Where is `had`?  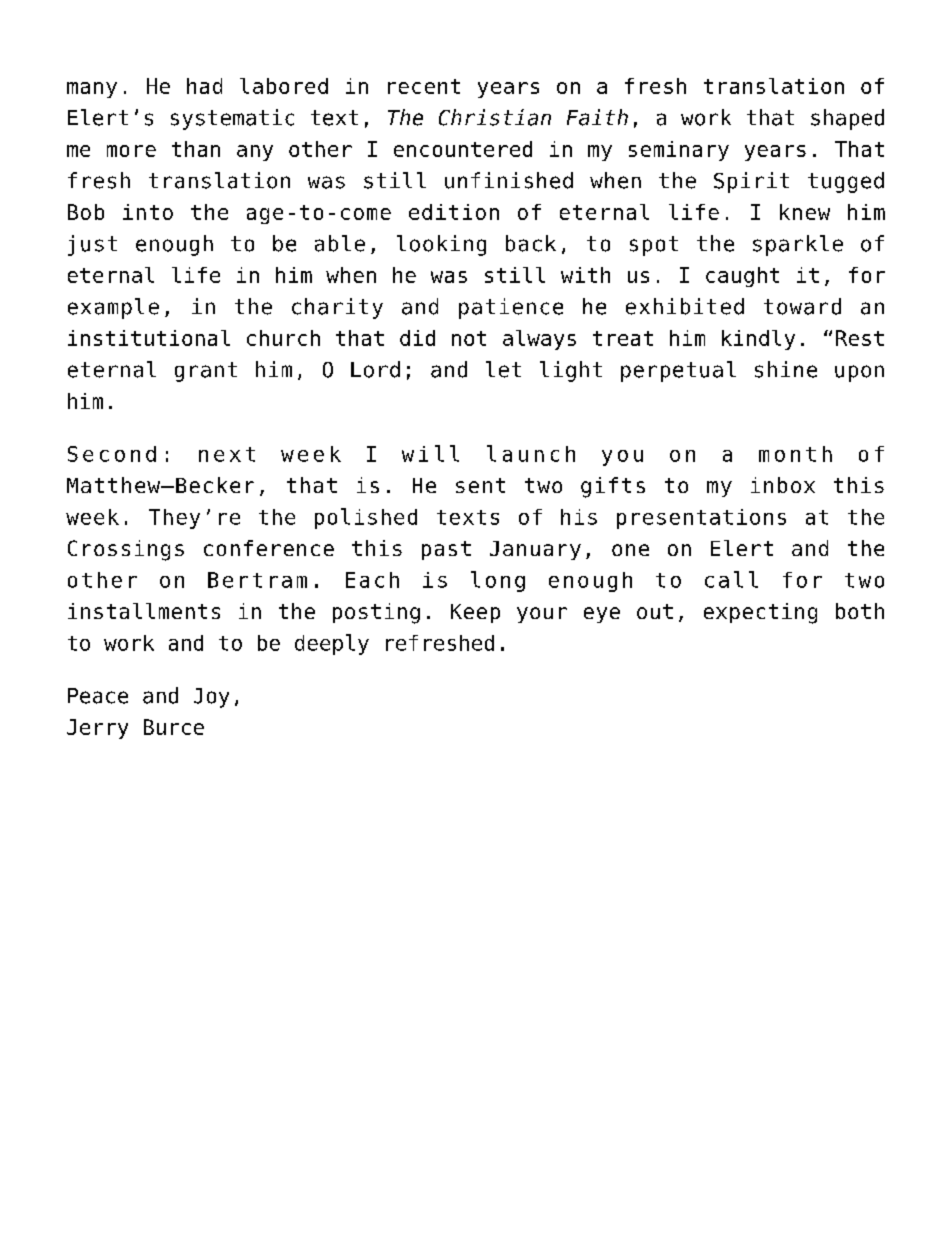
had is located at coordinates (204, 86).
